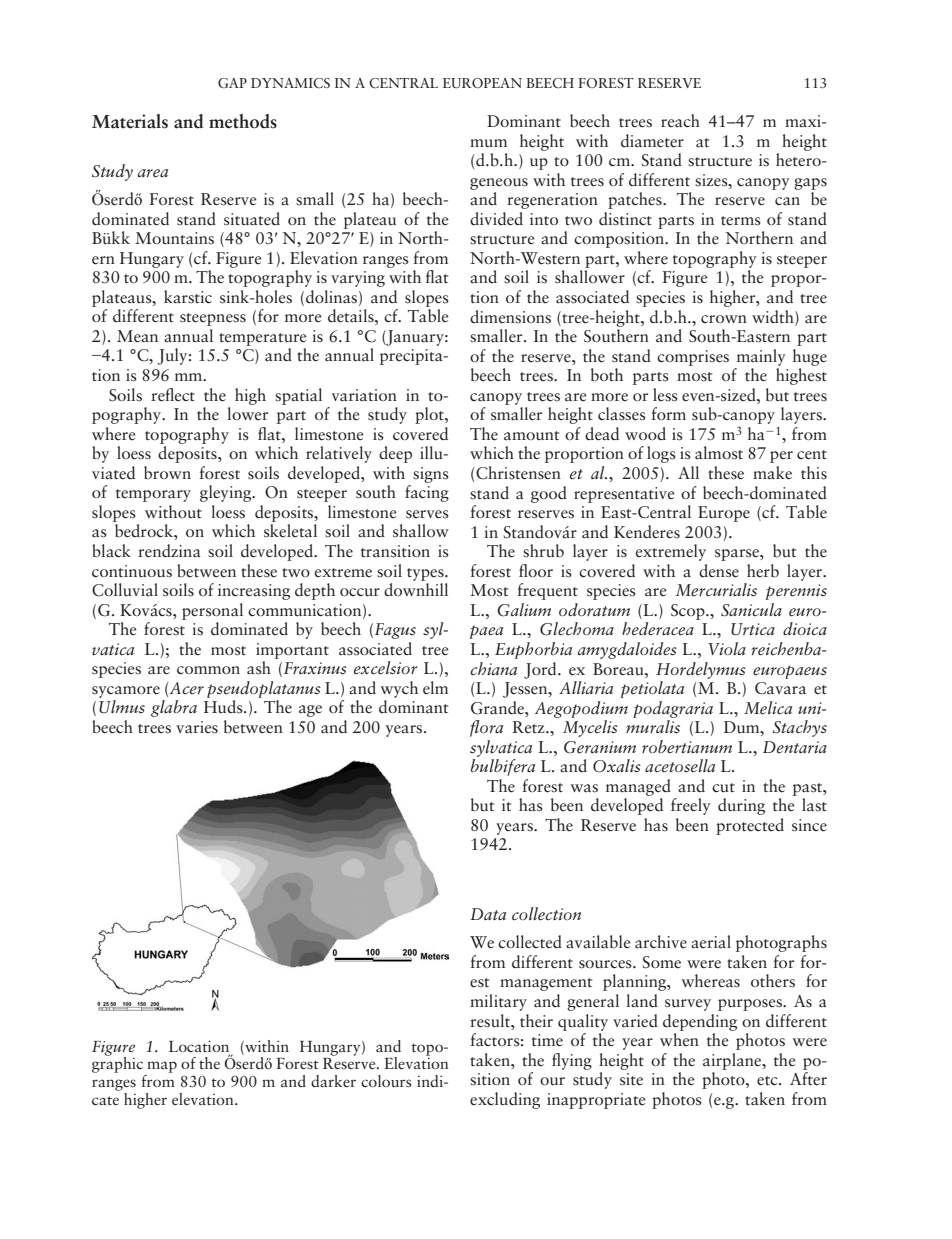 The height and width of the document is (1239, 952). Describe the element at coordinates (496, 219) in the document. I see `divided` at that location.
